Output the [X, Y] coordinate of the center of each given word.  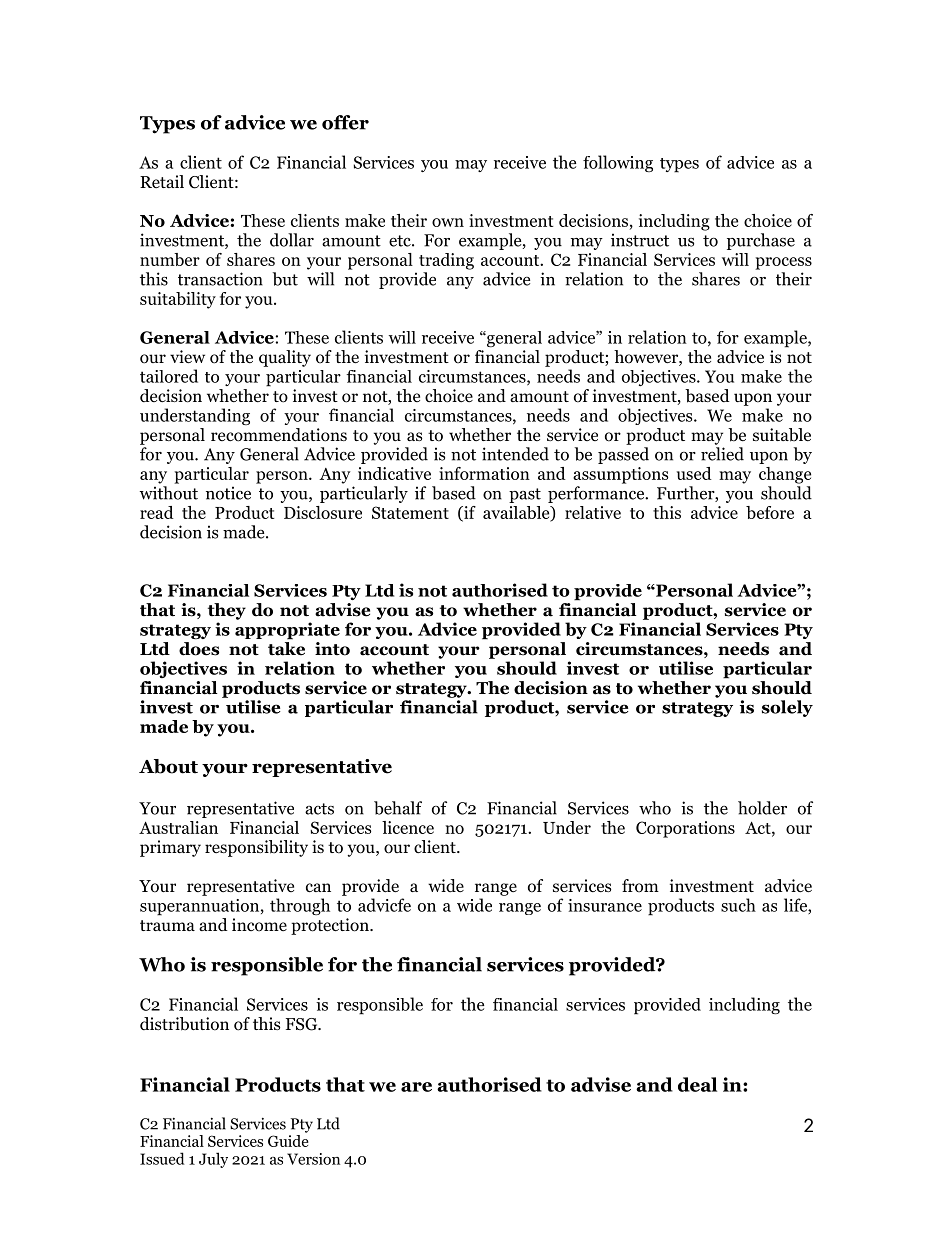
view [187, 357]
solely [787, 708]
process [783, 263]
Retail [162, 181]
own [448, 222]
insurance [605, 905]
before [770, 512]
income [259, 925]
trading [446, 261]
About [168, 766]
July [213, 1160]
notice [228, 493]
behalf [398, 808]
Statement [410, 512]
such [738, 905]
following [618, 163]
